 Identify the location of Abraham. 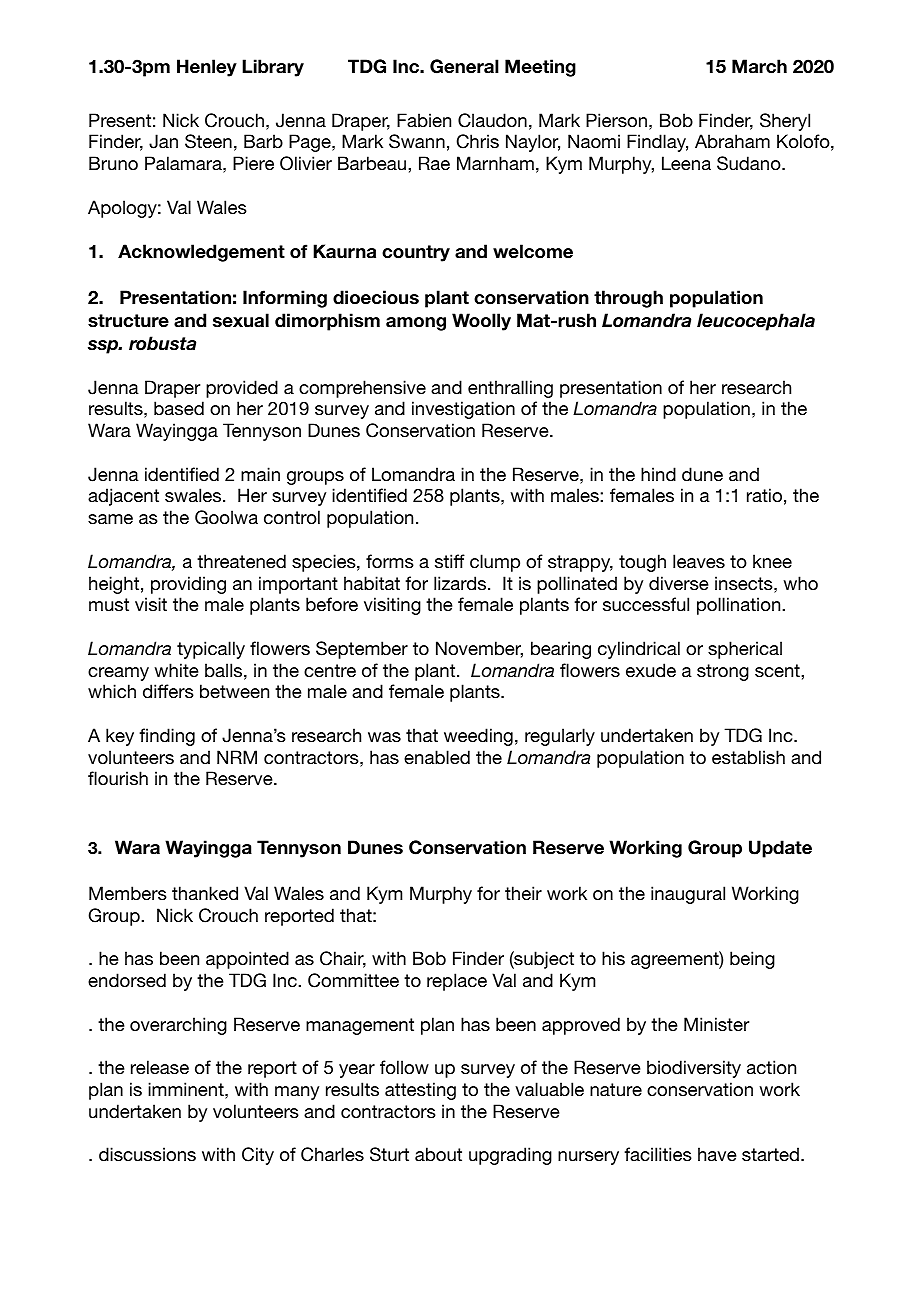
(732, 141).
